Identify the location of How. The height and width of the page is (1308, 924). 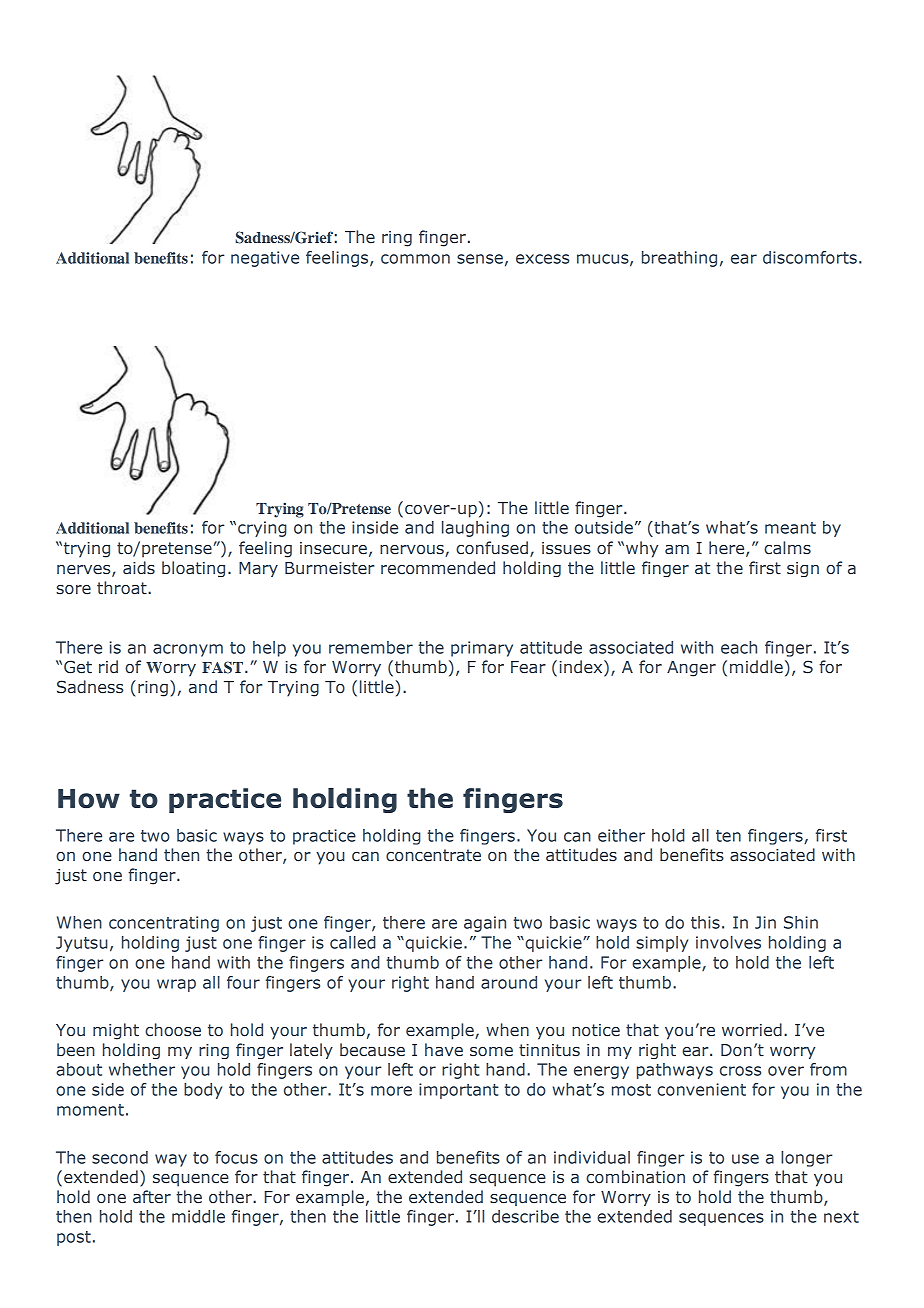
(89, 799).
